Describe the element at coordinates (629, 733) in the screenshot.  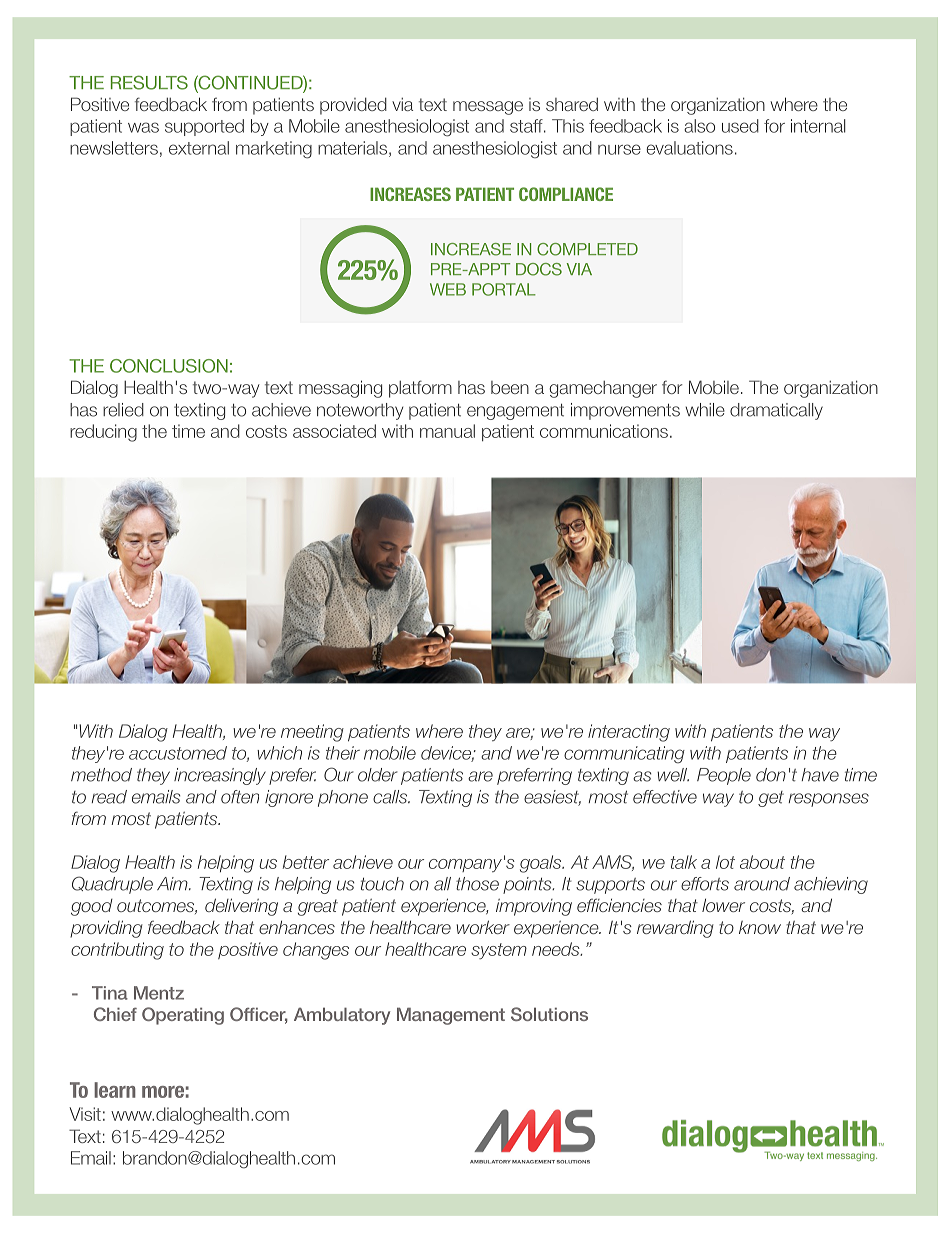
I see `interacting` at that location.
